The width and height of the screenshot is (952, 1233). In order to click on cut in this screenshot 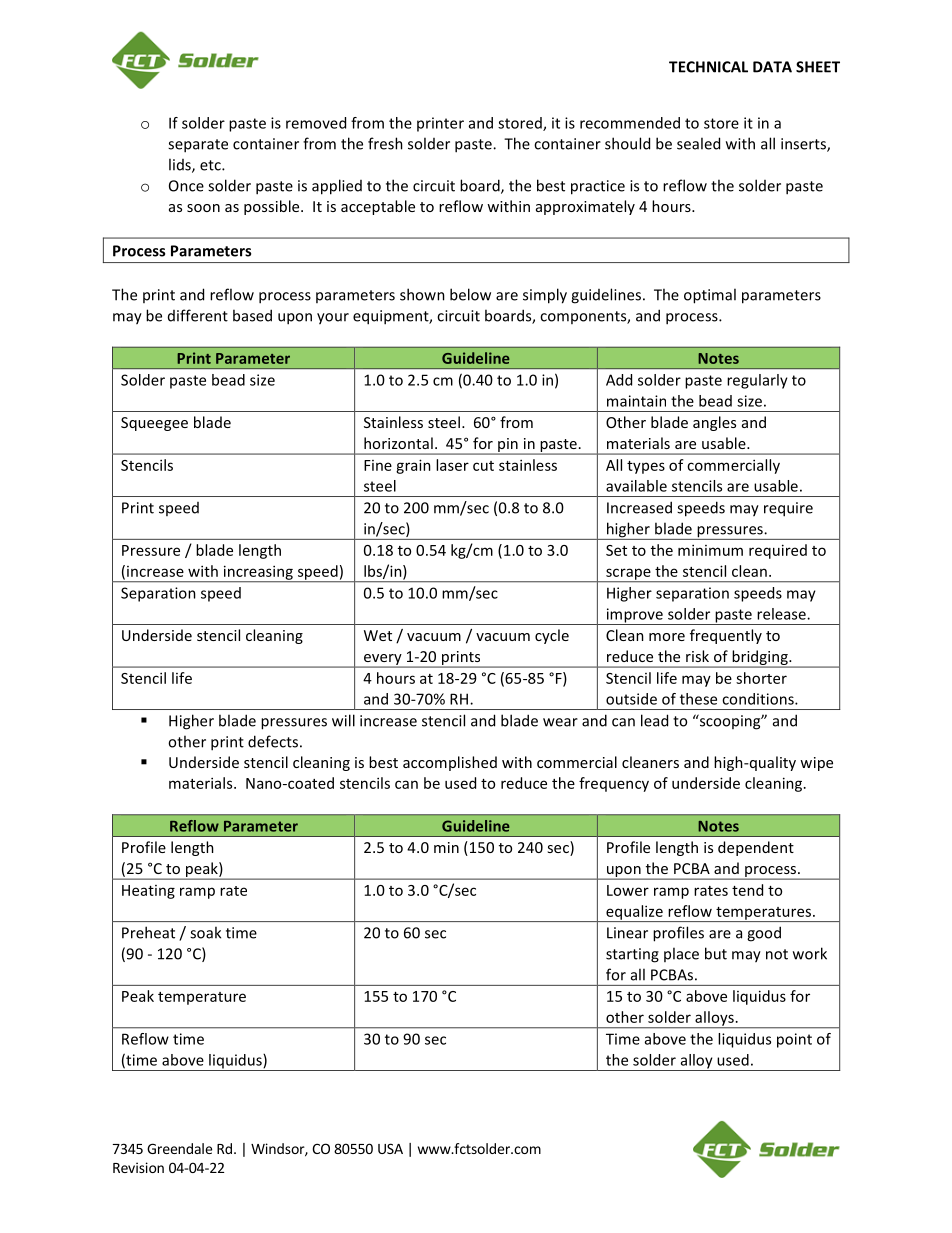, I will do `click(483, 466)`.
